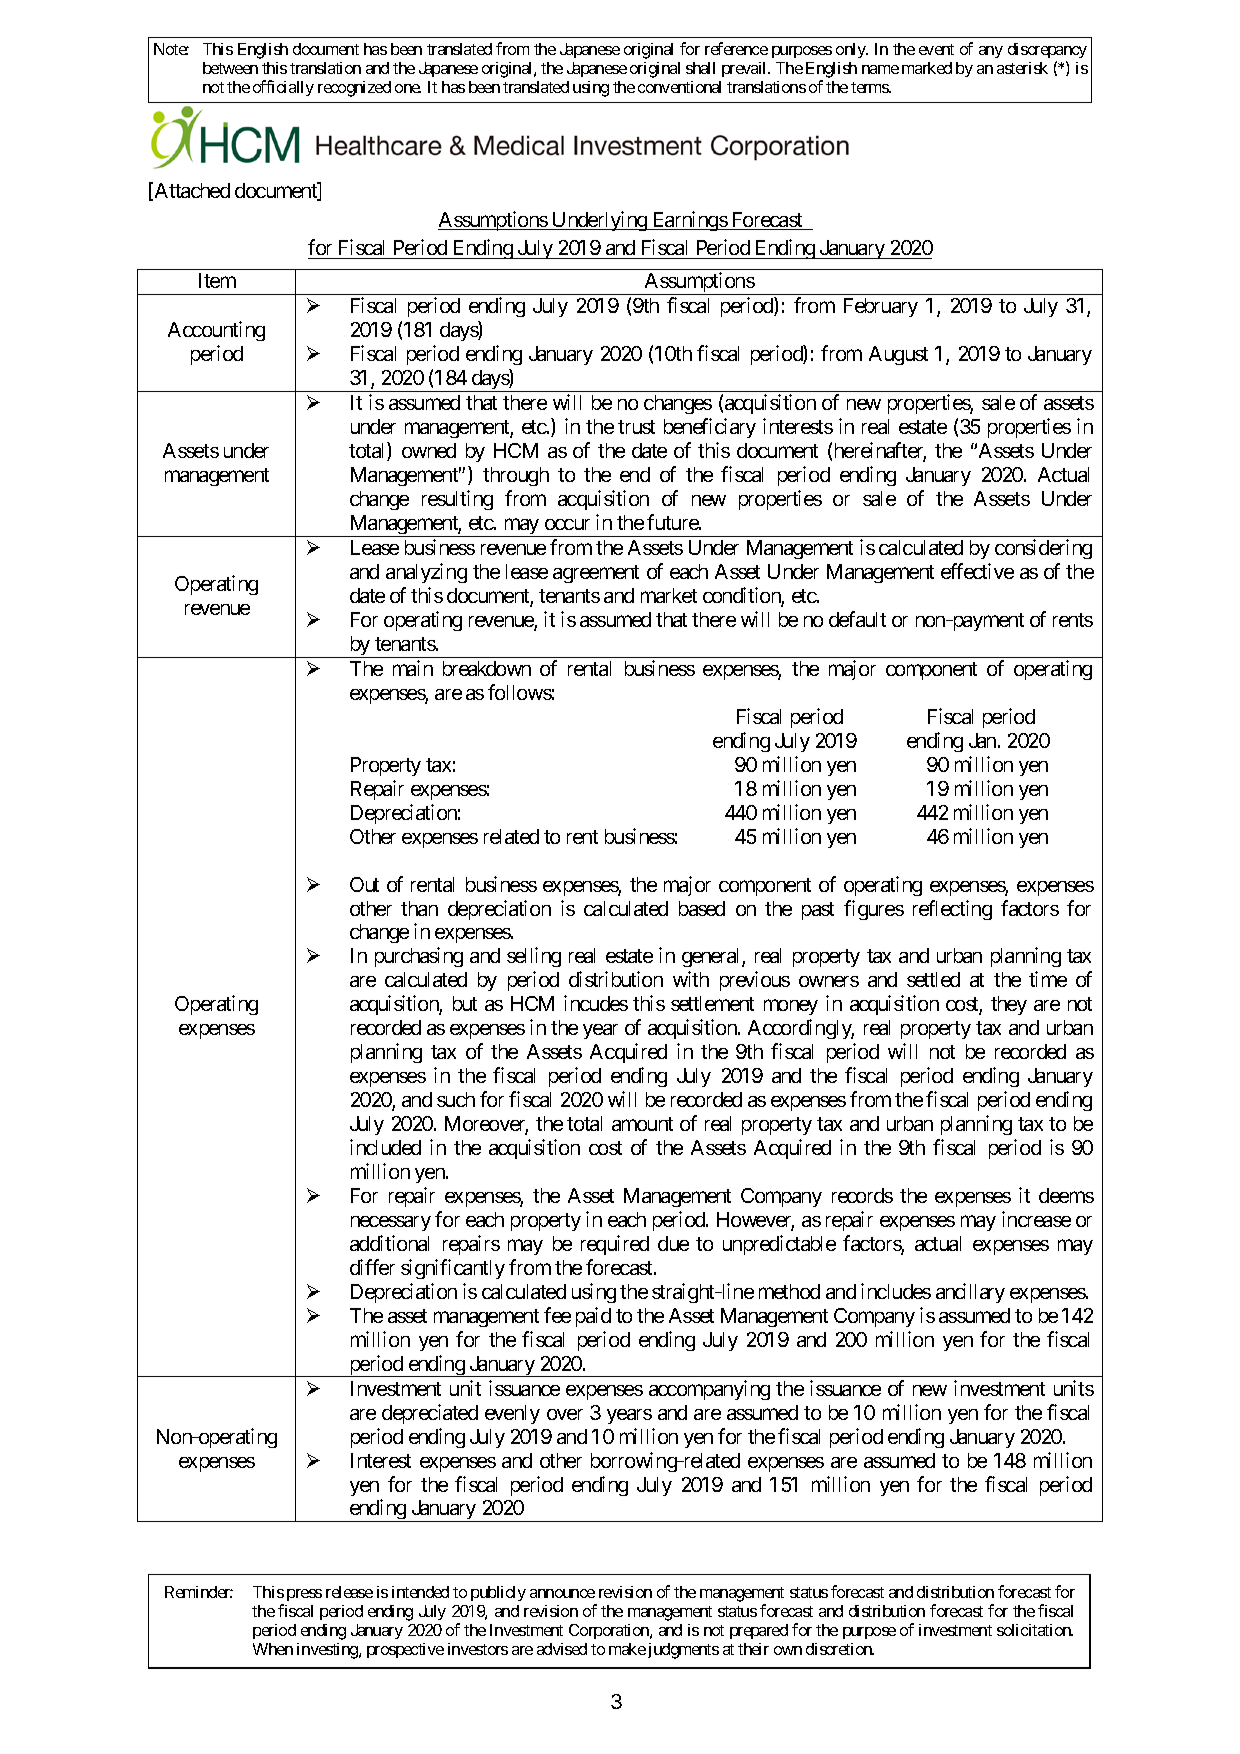 The height and width of the screenshot is (1754, 1240). Describe the element at coordinates (1009, 1005) in the screenshot. I see `they` at that location.
